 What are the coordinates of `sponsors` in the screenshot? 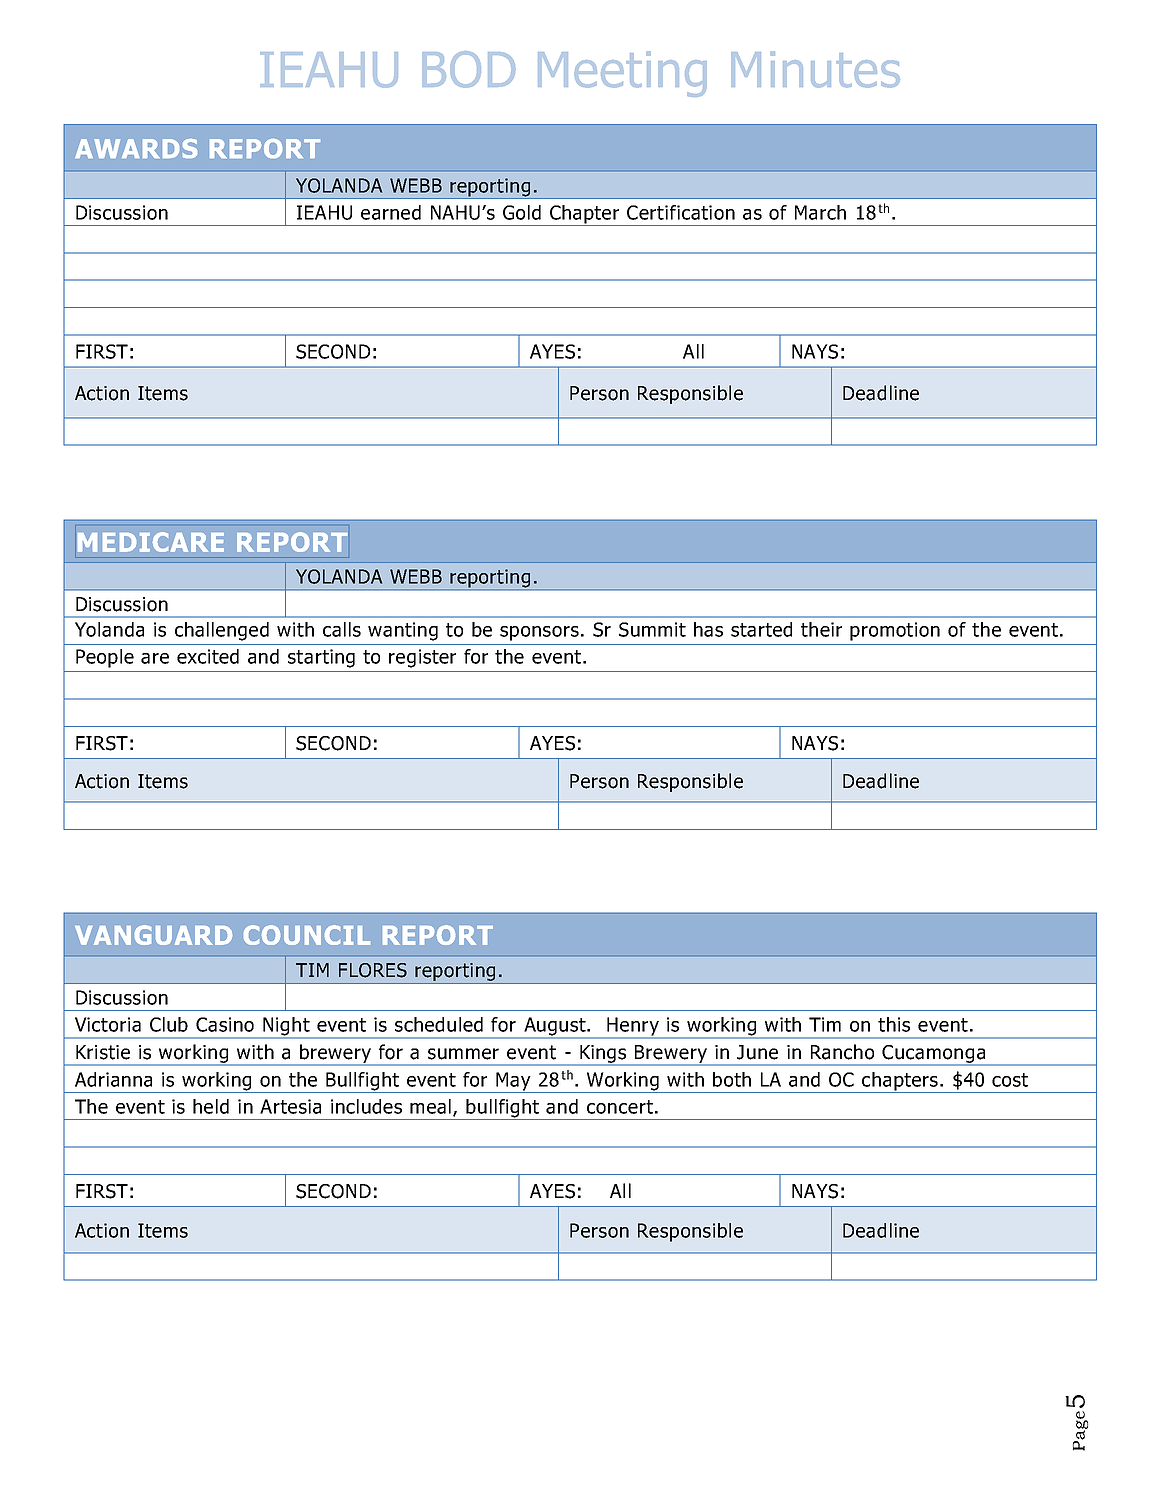 It's located at (539, 633).
